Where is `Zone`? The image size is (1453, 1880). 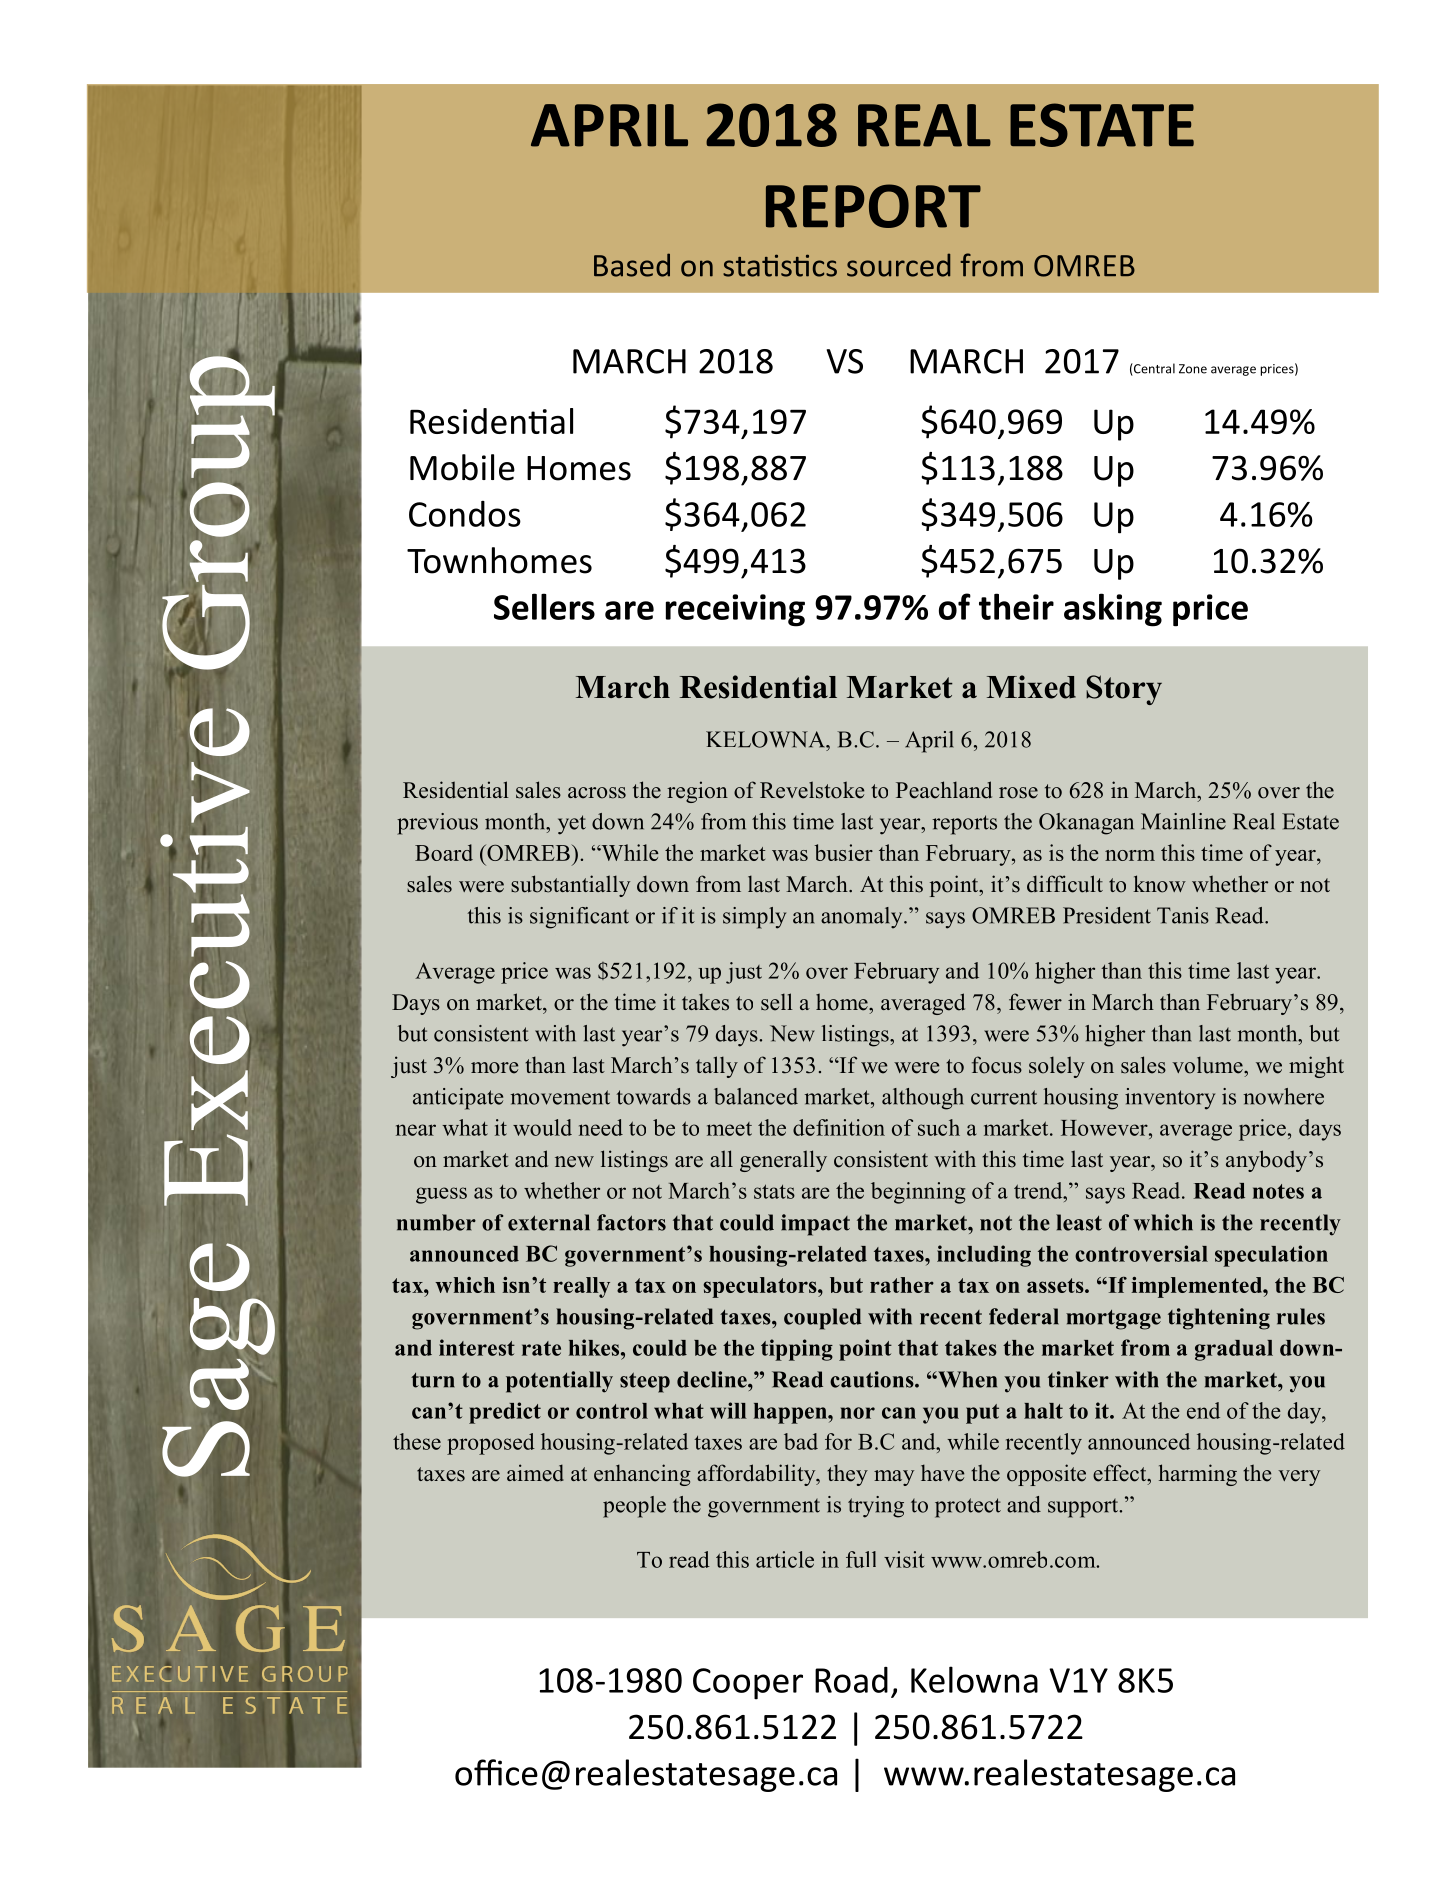 Zone is located at coordinates (1193, 369).
